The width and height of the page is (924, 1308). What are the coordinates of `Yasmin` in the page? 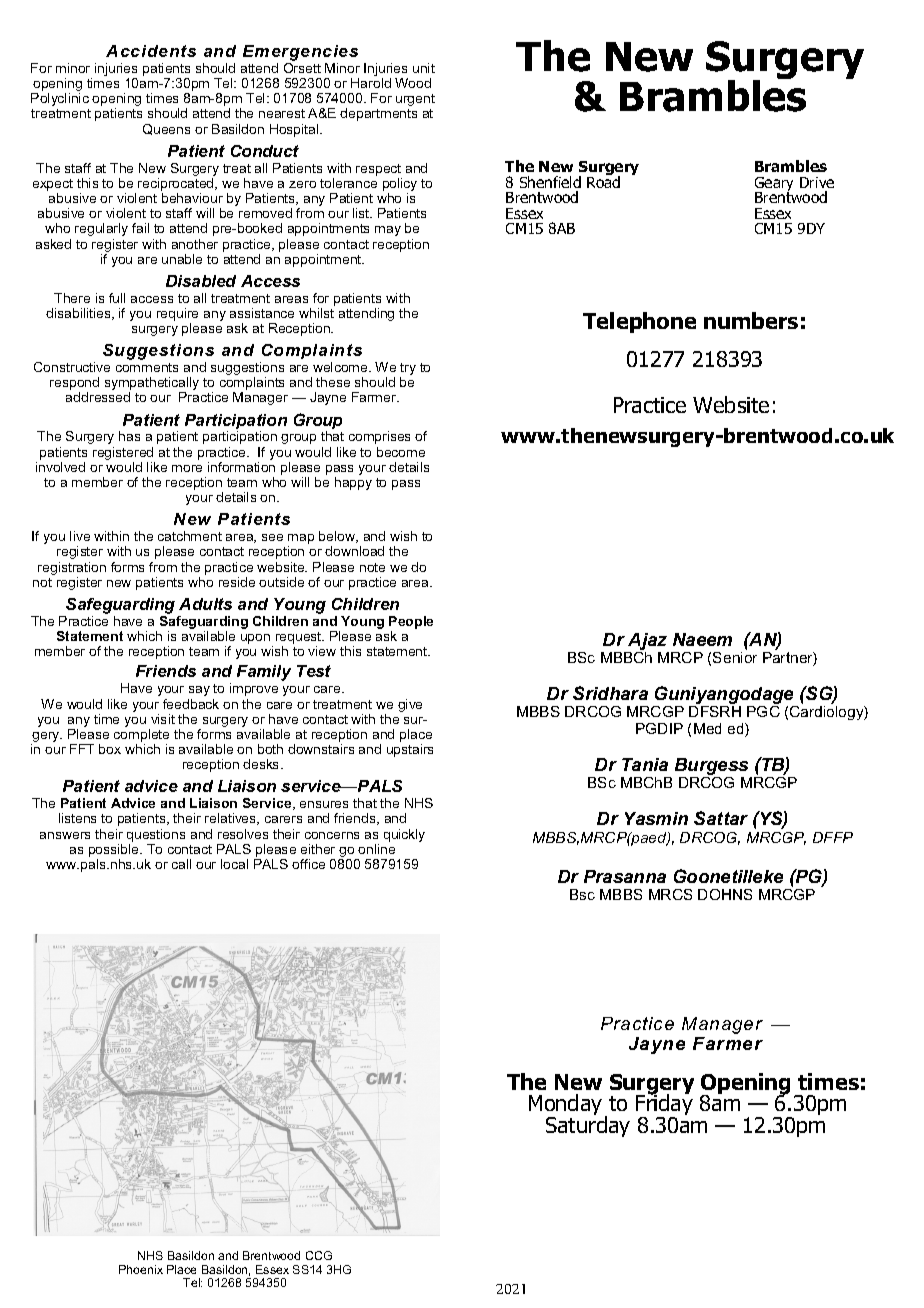 It's located at (656, 818).
